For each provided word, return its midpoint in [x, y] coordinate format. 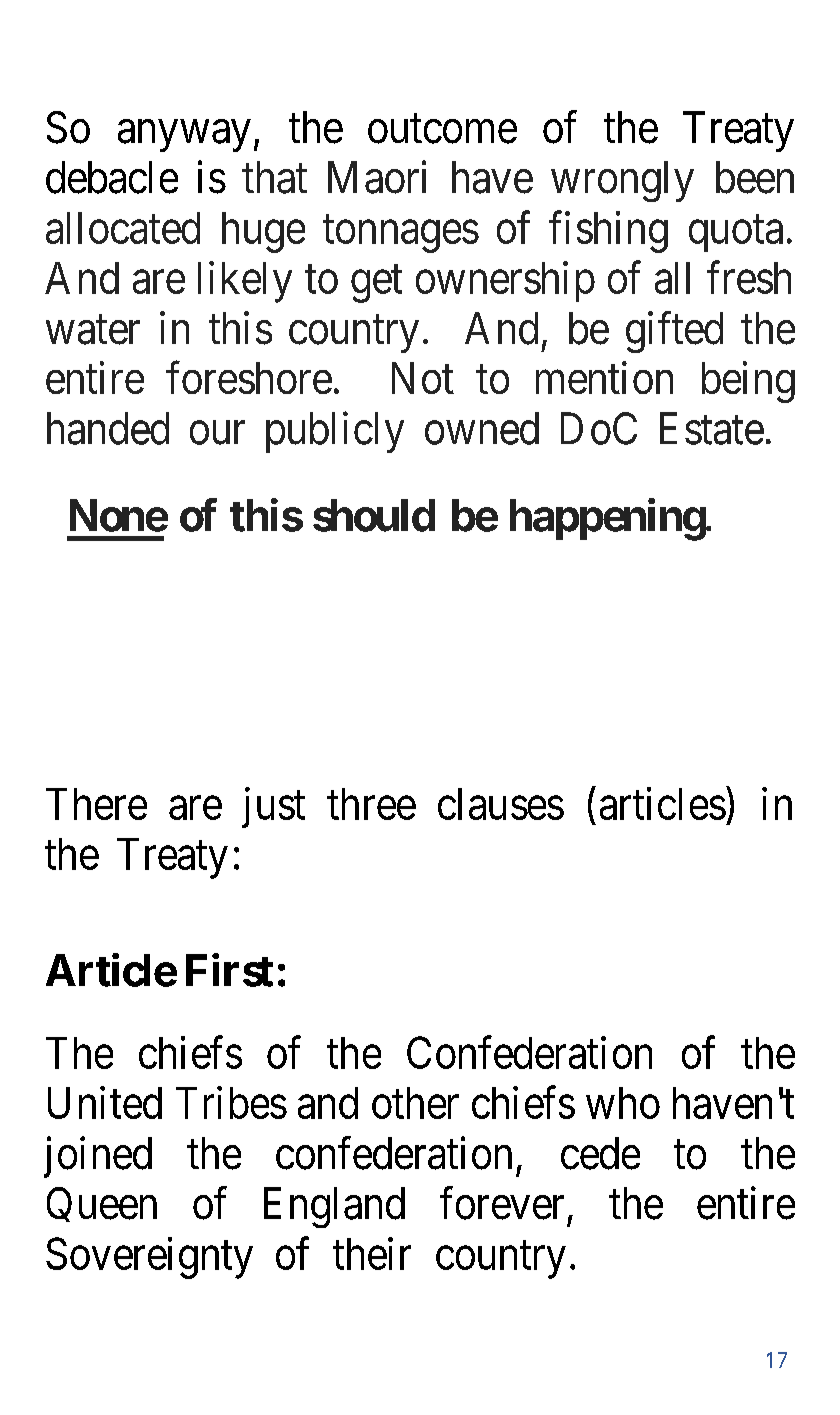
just [273, 807]
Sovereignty [149, 1258]
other [415, 1103]
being [748, 382]
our [217, 433]
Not [423, 378]
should [374, 515]
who [623, 1103]
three [371, 804]
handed [108, 428]
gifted [674, 332]
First [229, 970]
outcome [442, 129]
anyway [184, 136]
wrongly [622, 181]
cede [600, 1153]
